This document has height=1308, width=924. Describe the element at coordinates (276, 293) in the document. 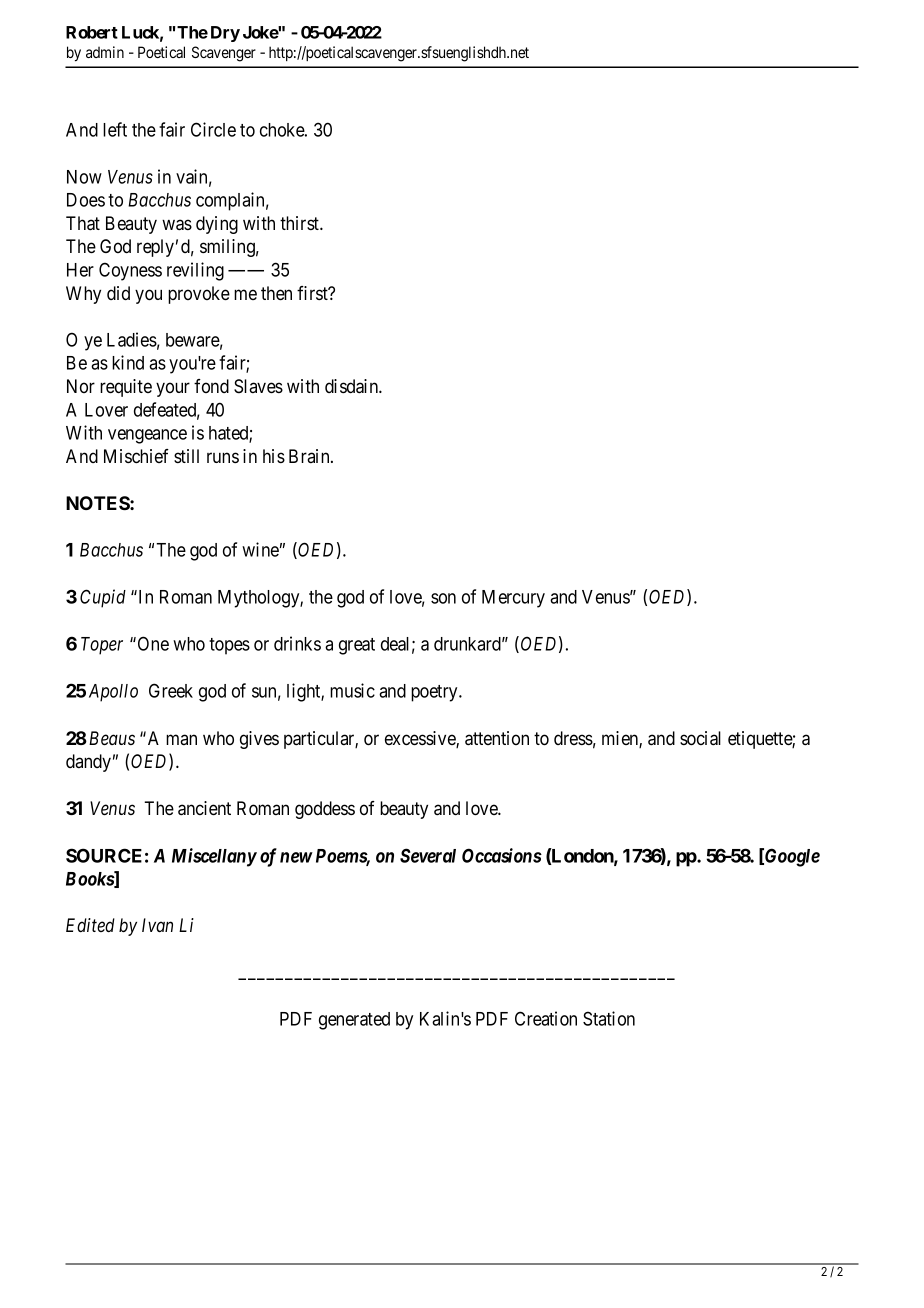

I see `then` at that location.
